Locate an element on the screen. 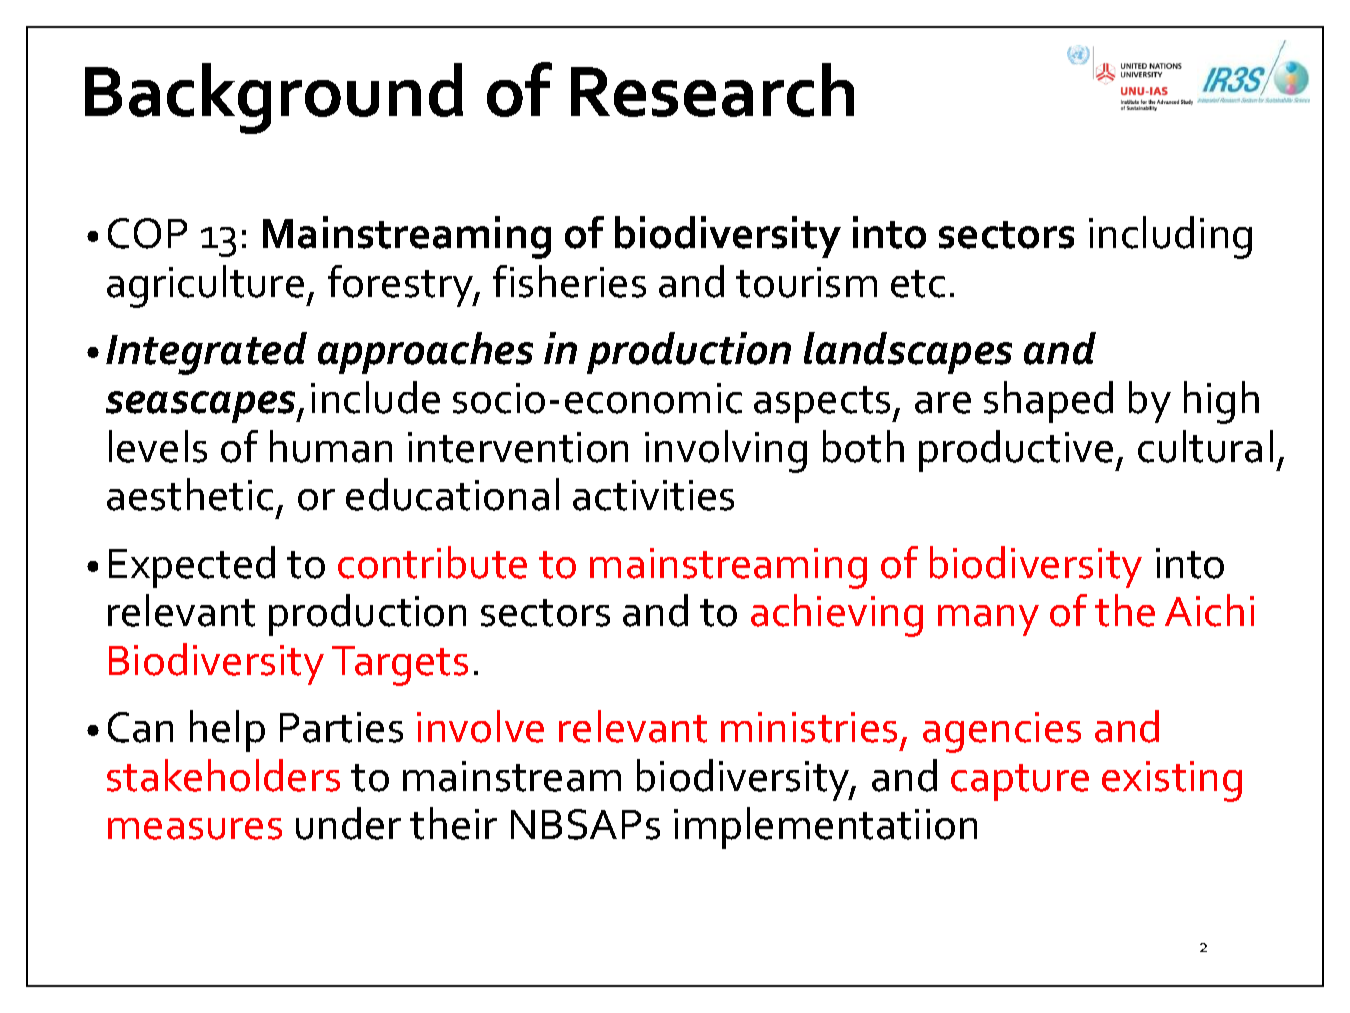 The height and width of the screenshot is (1013, 1350). their is located at coordinates (453, 823).
